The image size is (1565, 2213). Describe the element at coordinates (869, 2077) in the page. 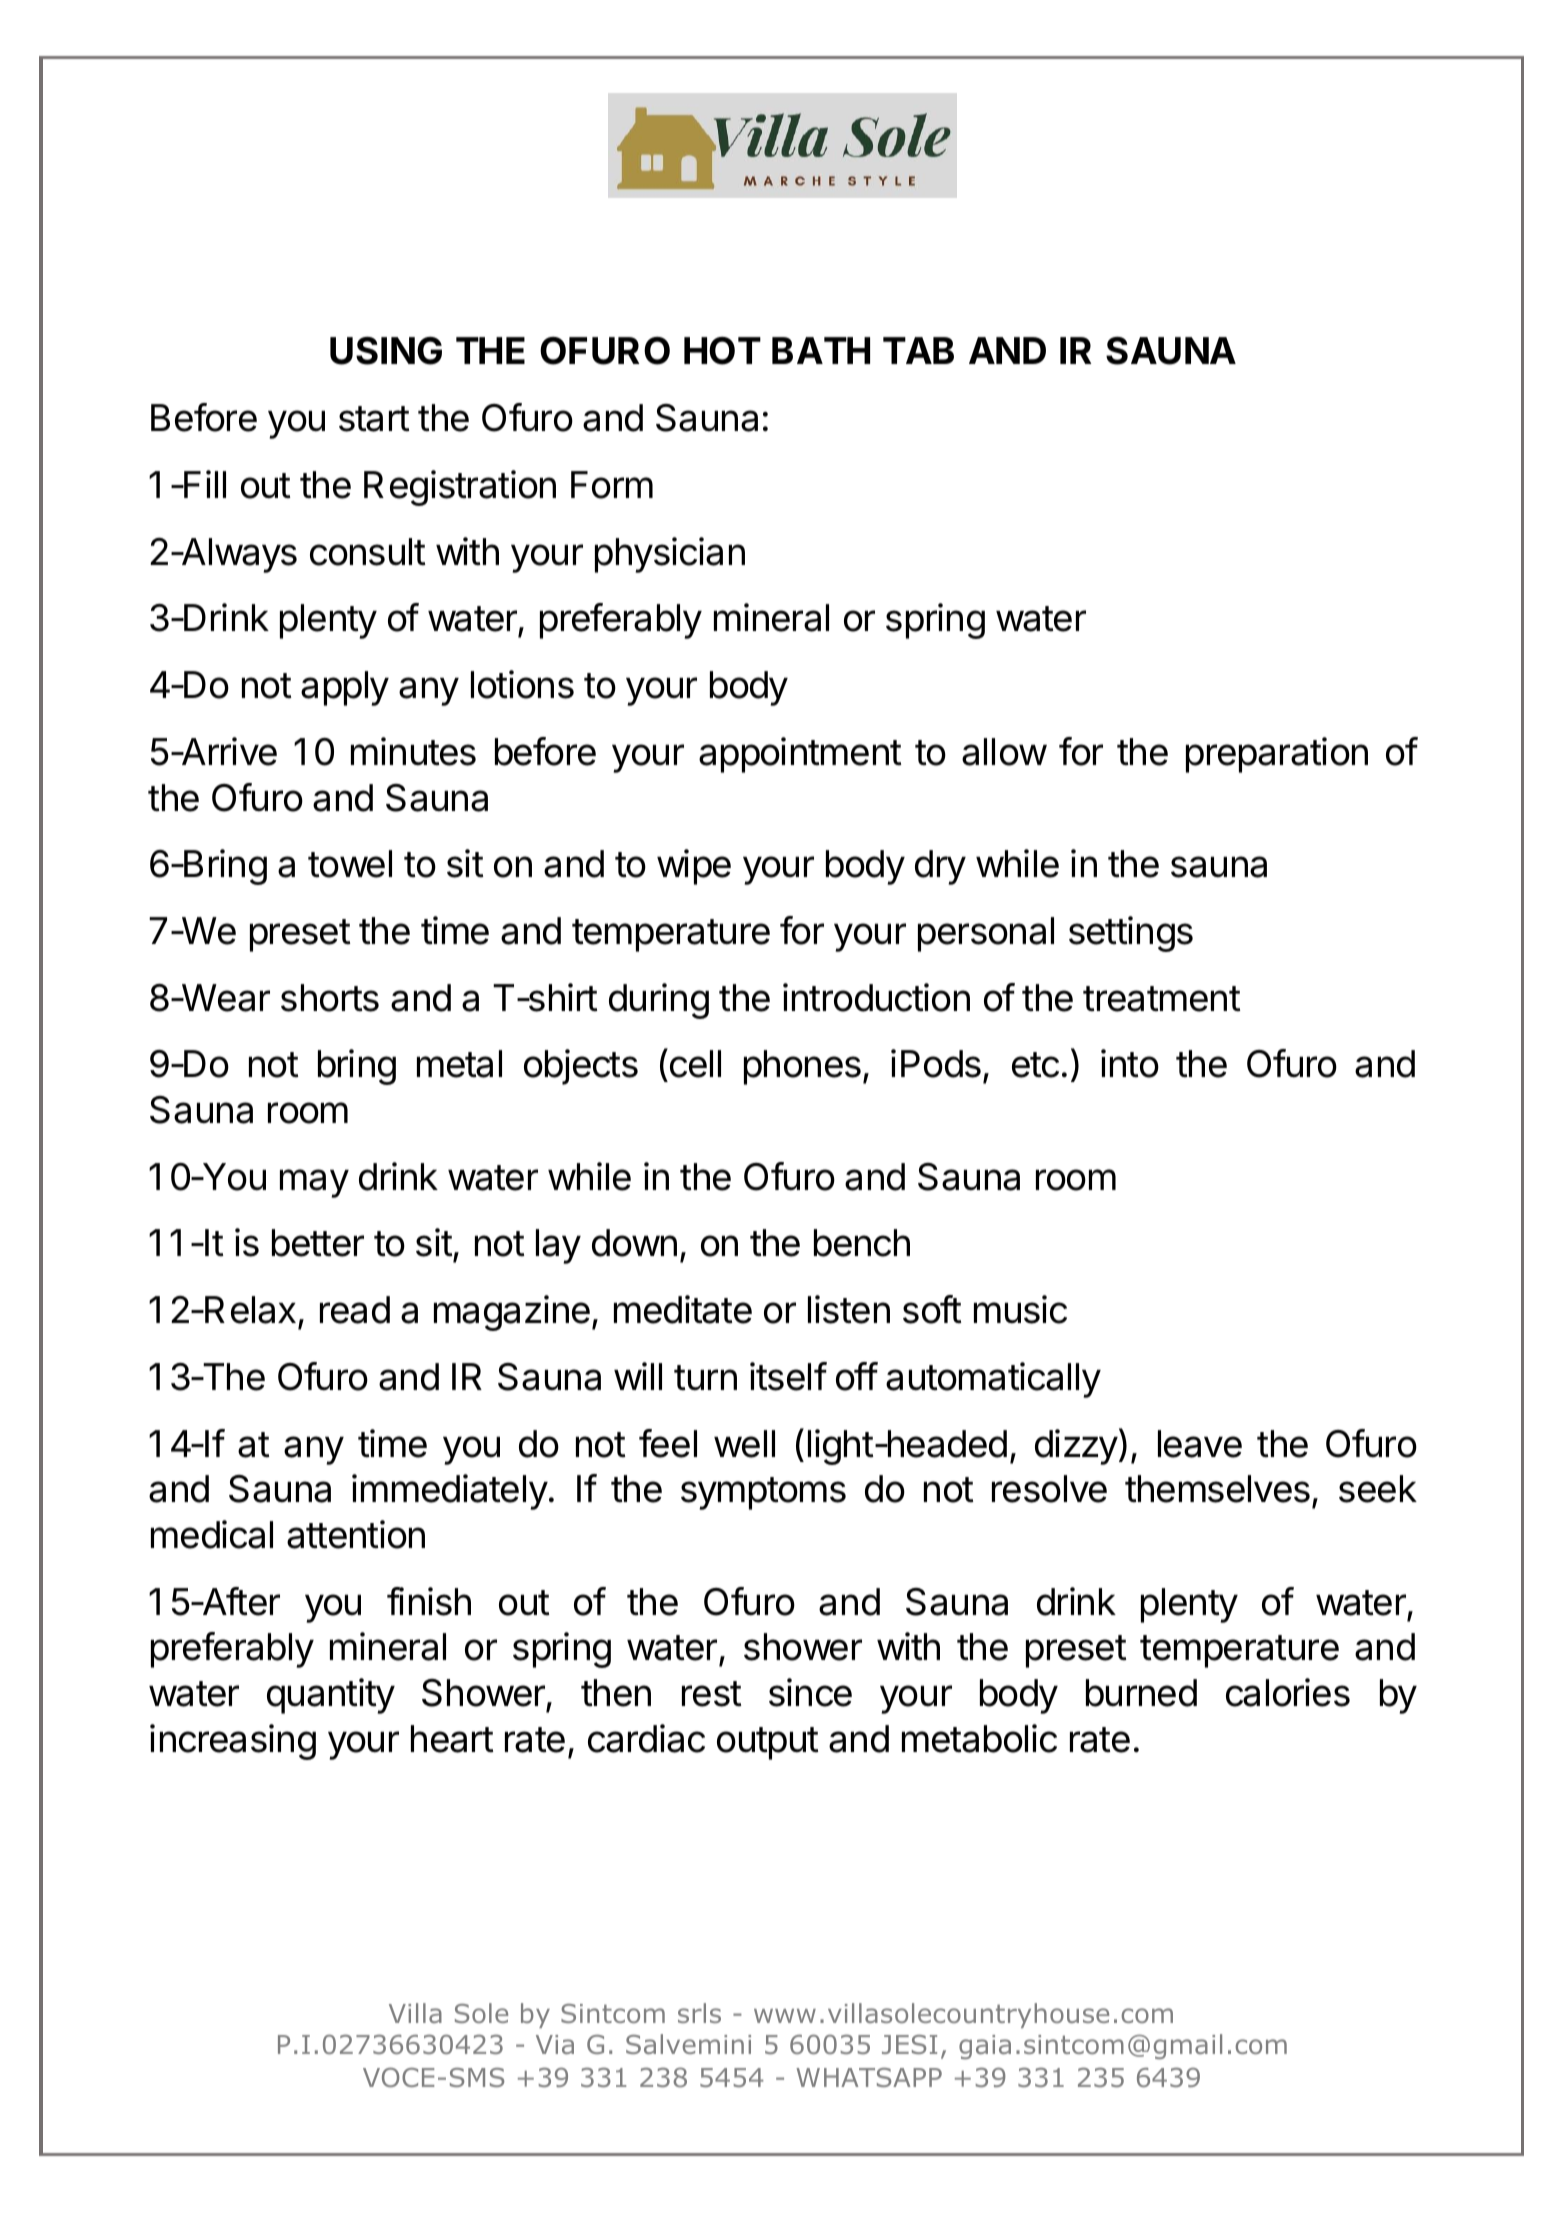

I see `WHATSAPP` at that location.
